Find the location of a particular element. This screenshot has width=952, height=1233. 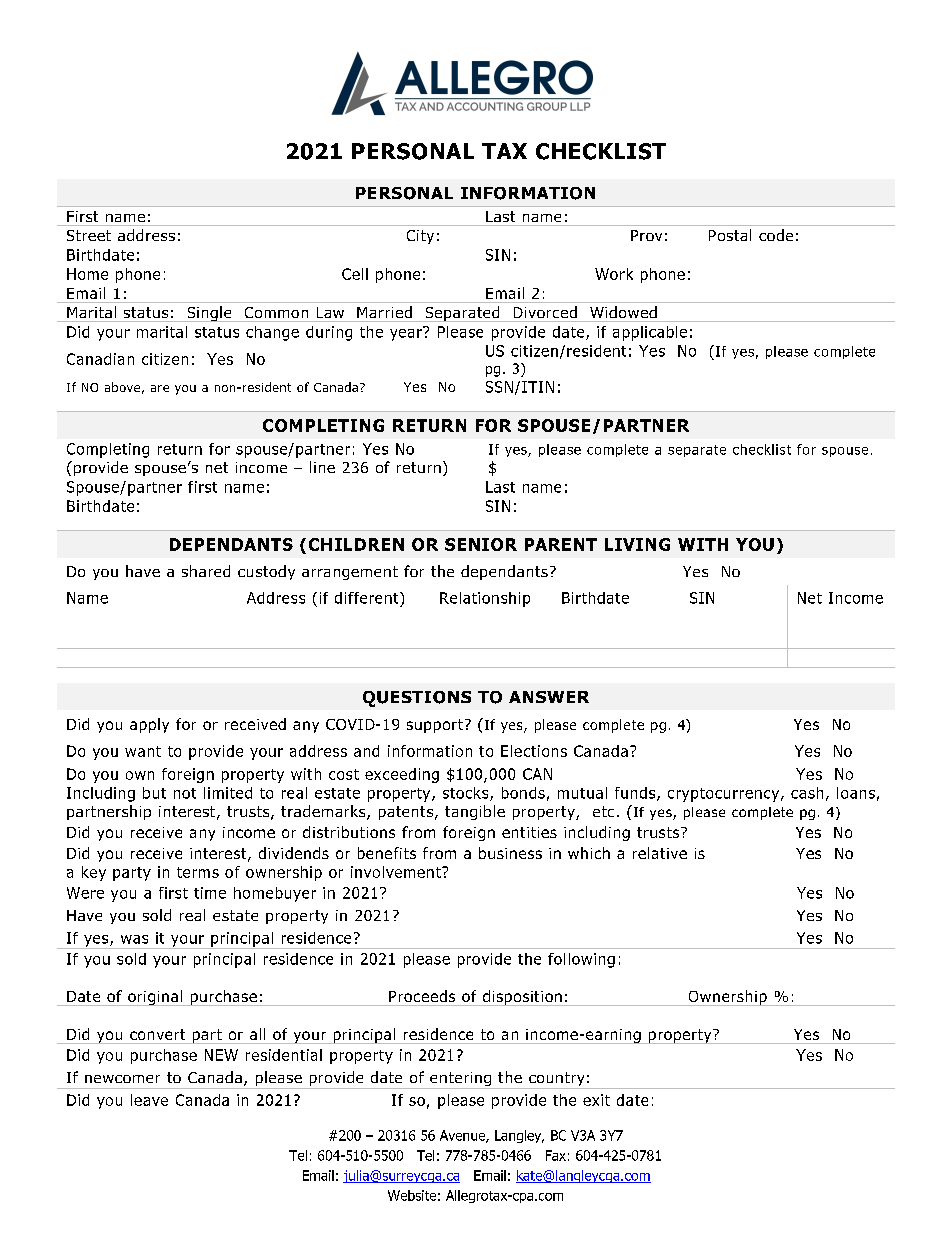

leave is located at coordinates (149, 1100).
